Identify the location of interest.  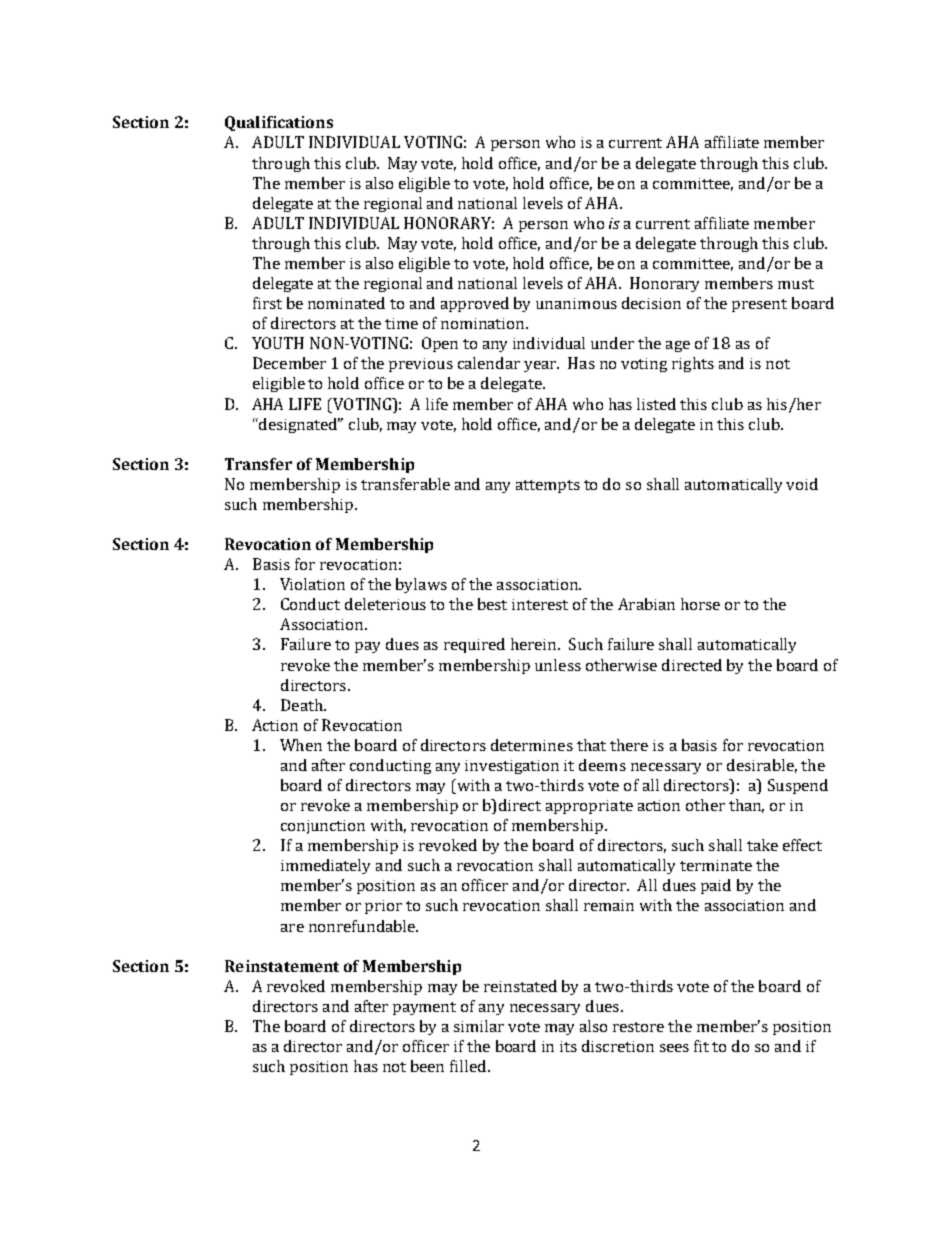
(540, 604).
